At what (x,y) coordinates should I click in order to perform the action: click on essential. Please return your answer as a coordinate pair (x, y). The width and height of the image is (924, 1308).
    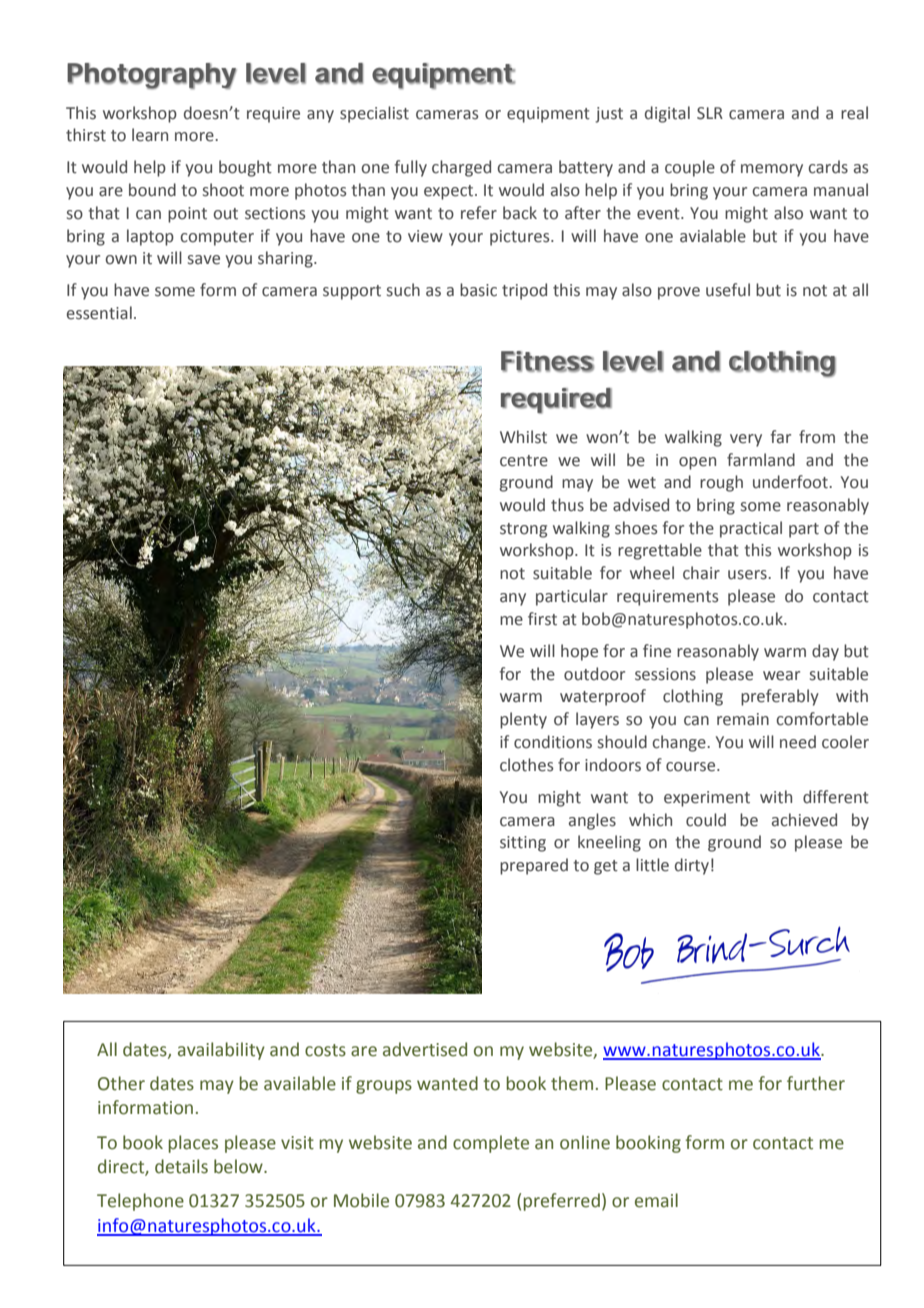
    Looking at the image, I should click on (99, 313).
